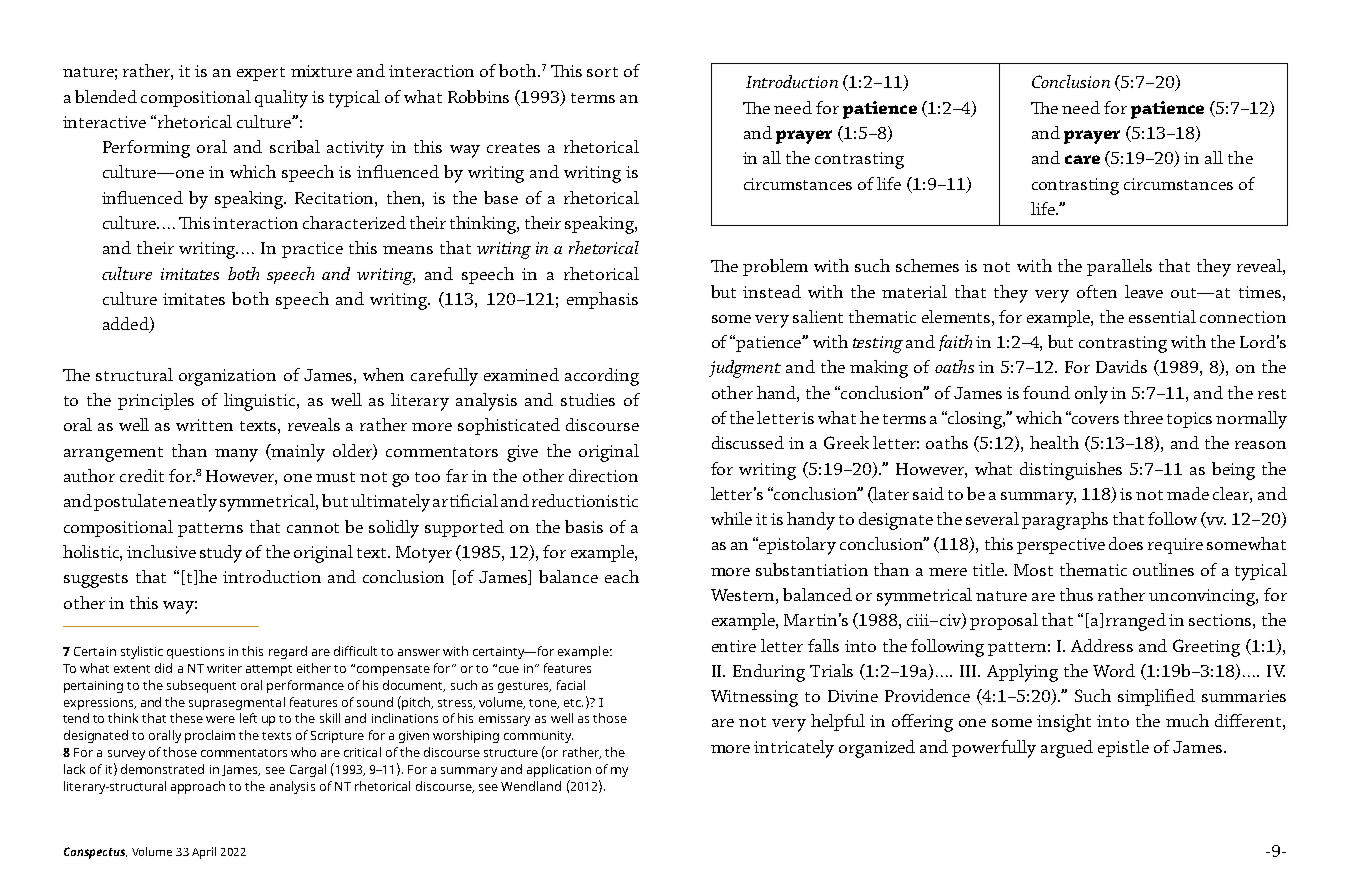  What do you see at coordinates (1144, 291) in the page?
I see `leave` at bounding box center [1144, 291].
